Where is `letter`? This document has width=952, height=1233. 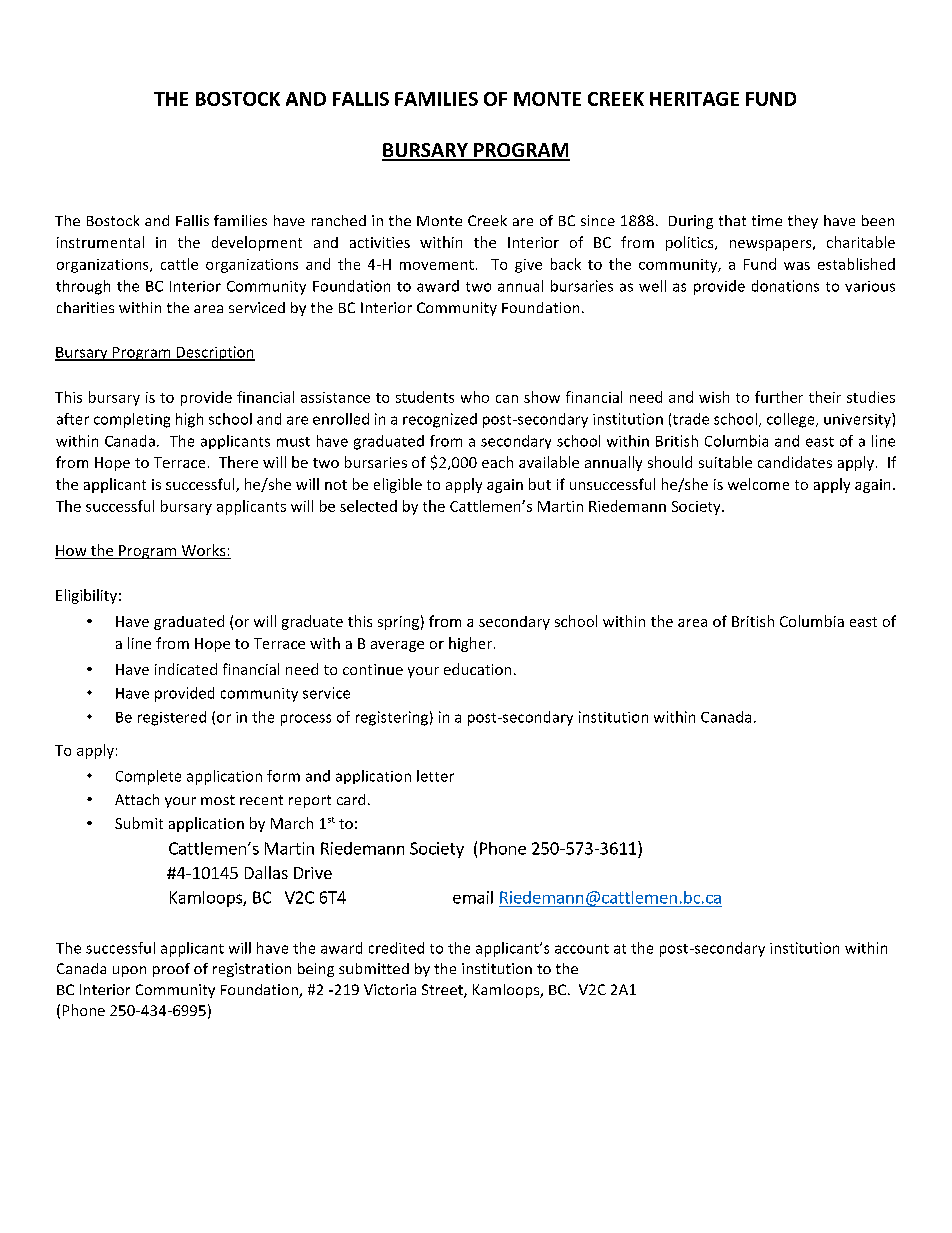
letter is located at coordinates (435, 776).
